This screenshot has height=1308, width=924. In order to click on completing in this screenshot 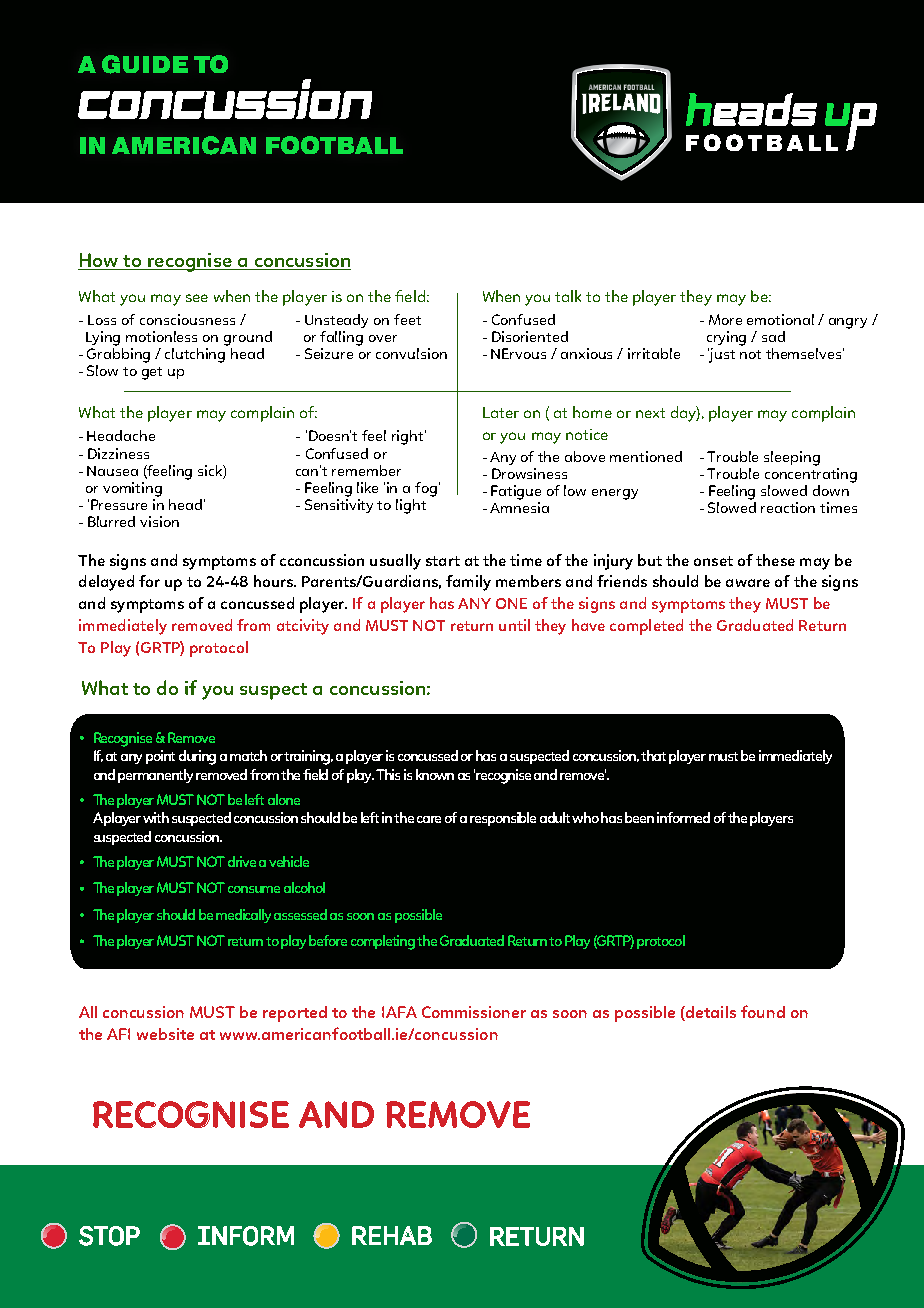, I will do `click(384, 942)`.
